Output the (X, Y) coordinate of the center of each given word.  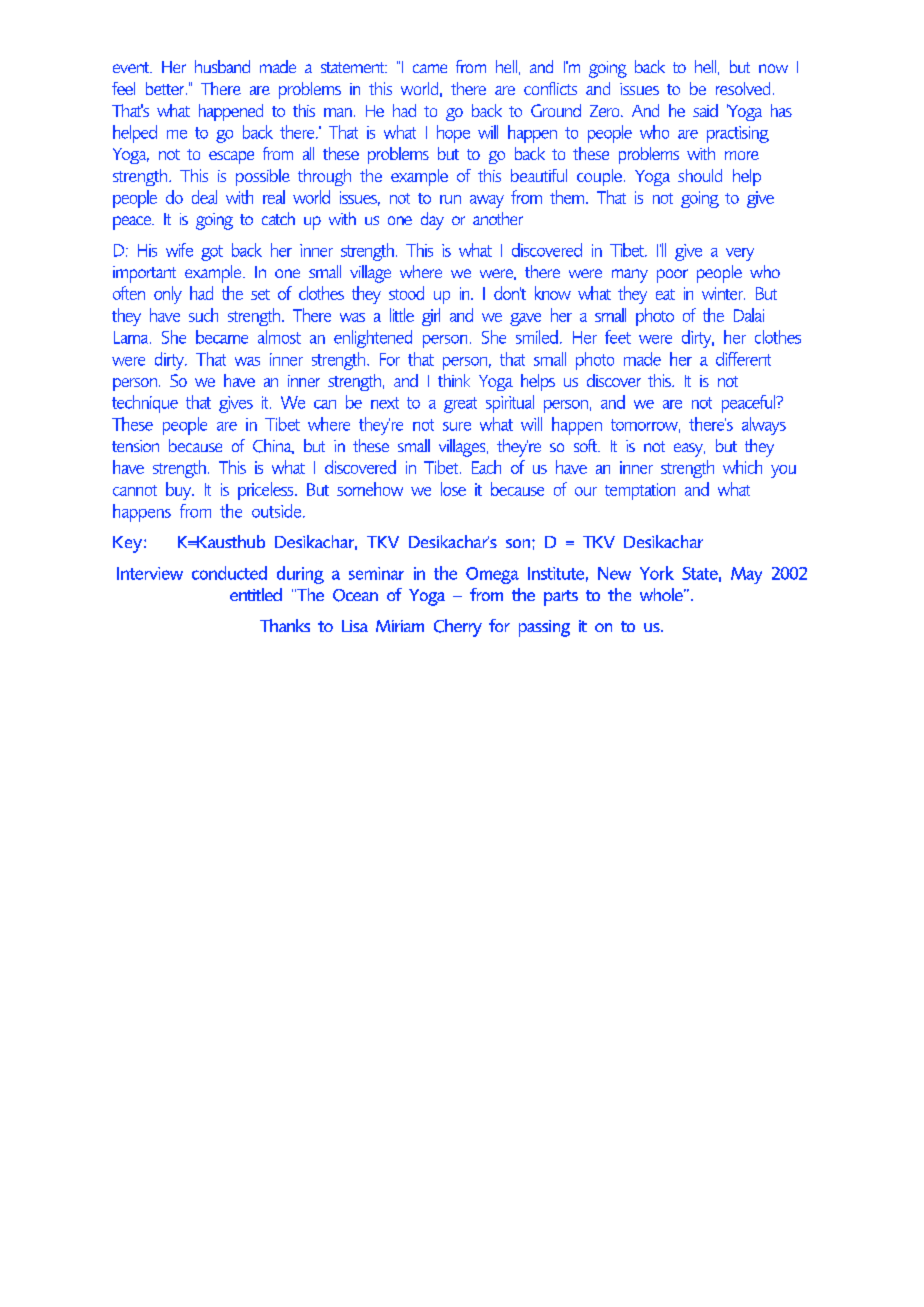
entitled (256, 594)
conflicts (550, 88)
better (166, 88)
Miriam (400, 626)
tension (135, 446)
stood (406, 293)
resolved (743, 88)
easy (689, 450)
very (740, 254)
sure (457, 426)
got (212, 253)
